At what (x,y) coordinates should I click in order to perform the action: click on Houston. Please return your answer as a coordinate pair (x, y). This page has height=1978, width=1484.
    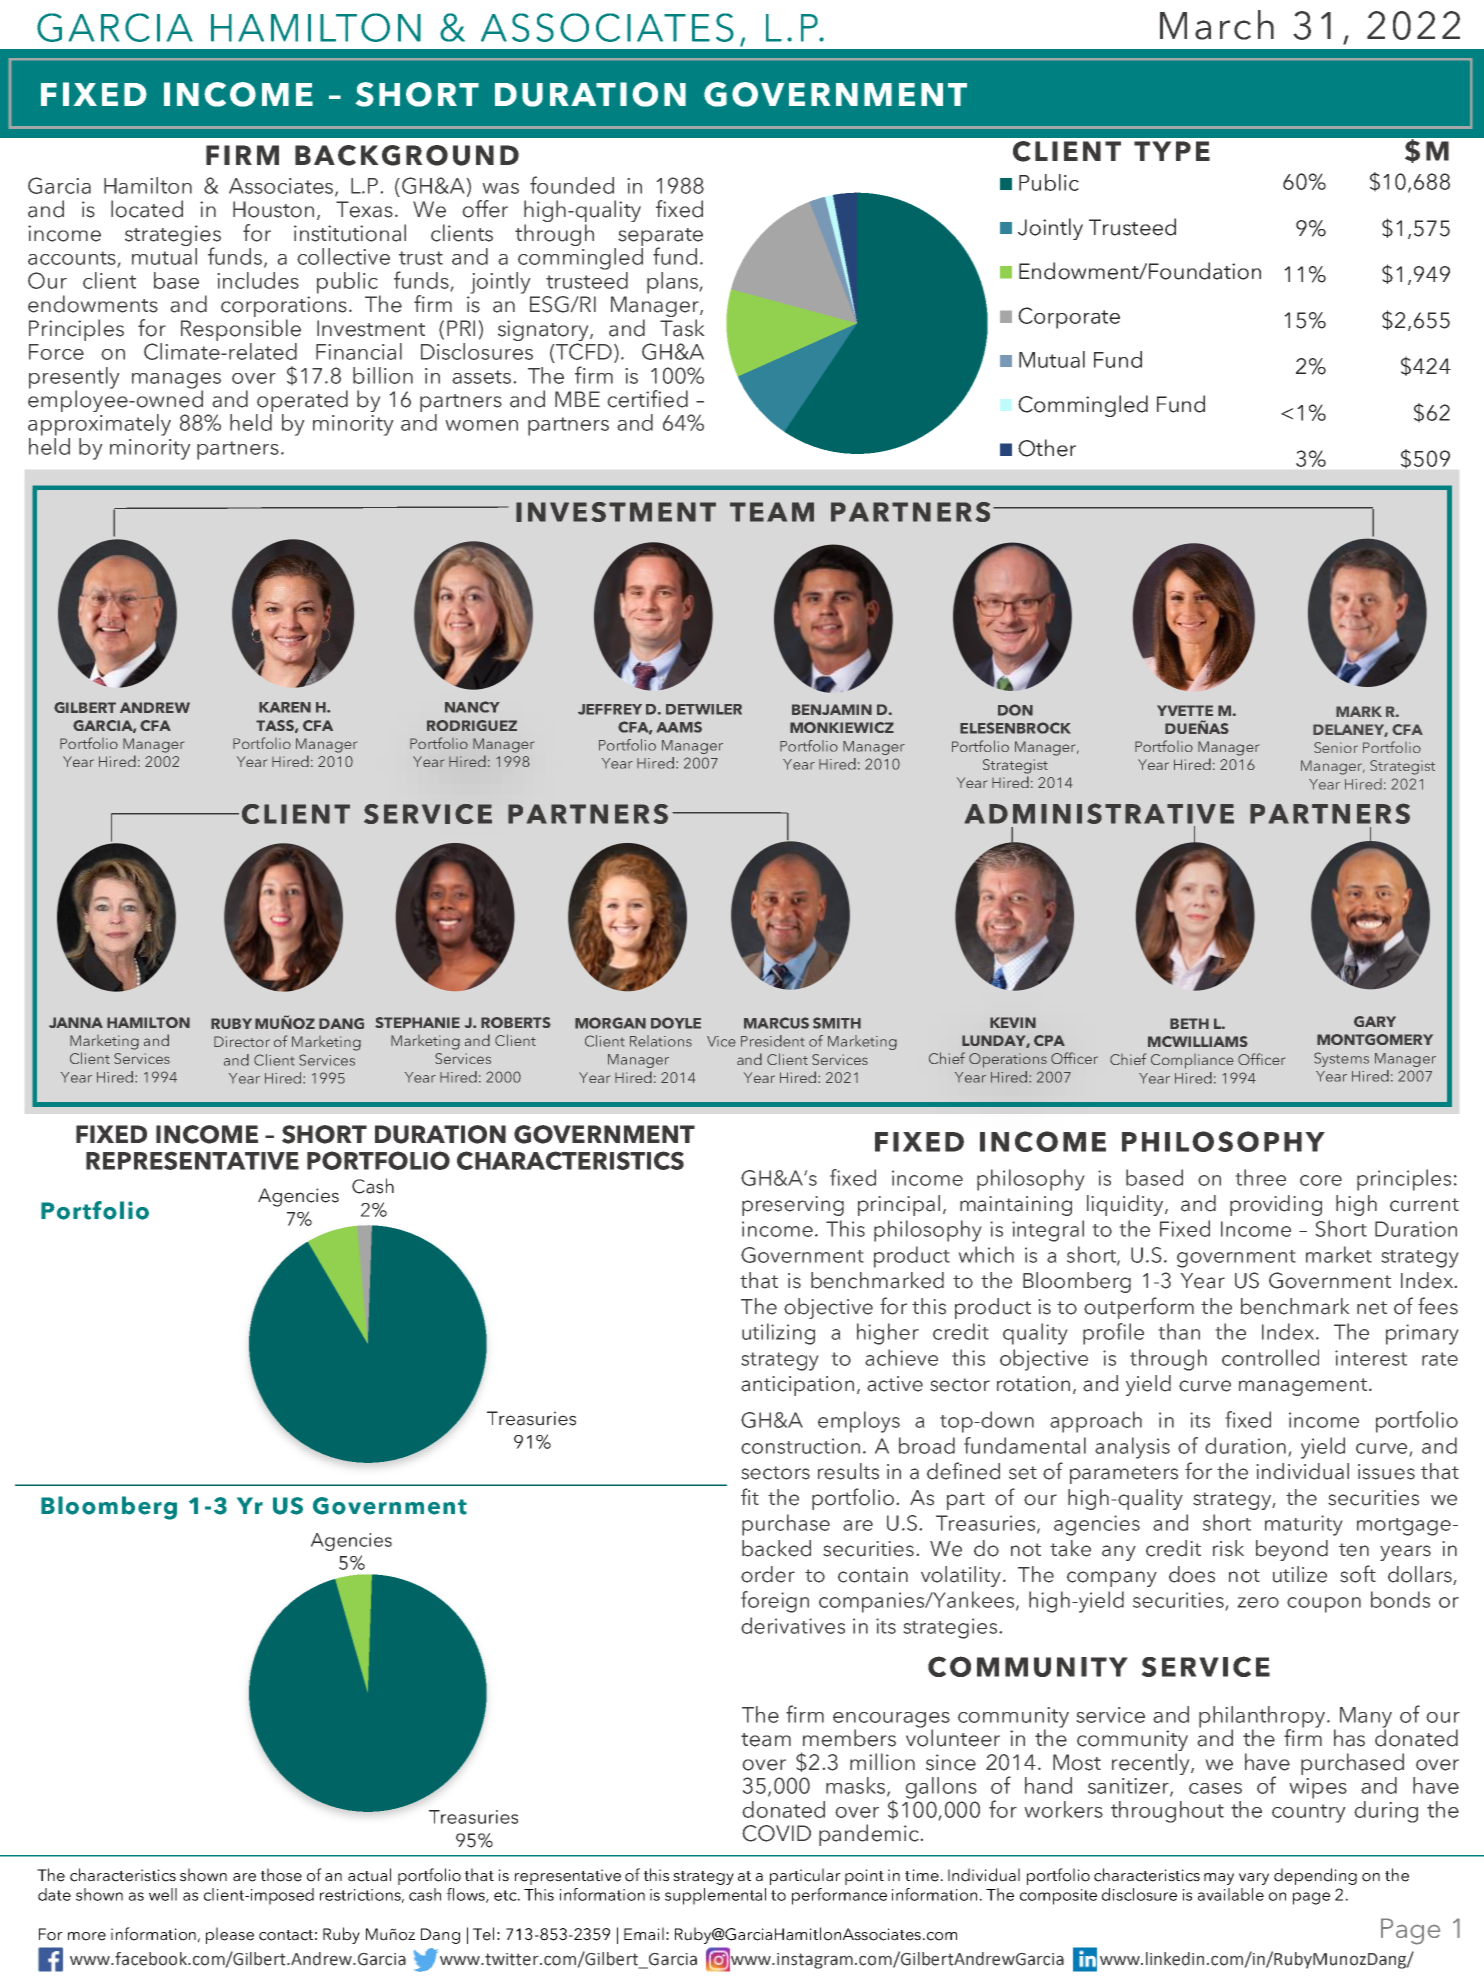
    Looking at the image, I should click on (273, 209).
